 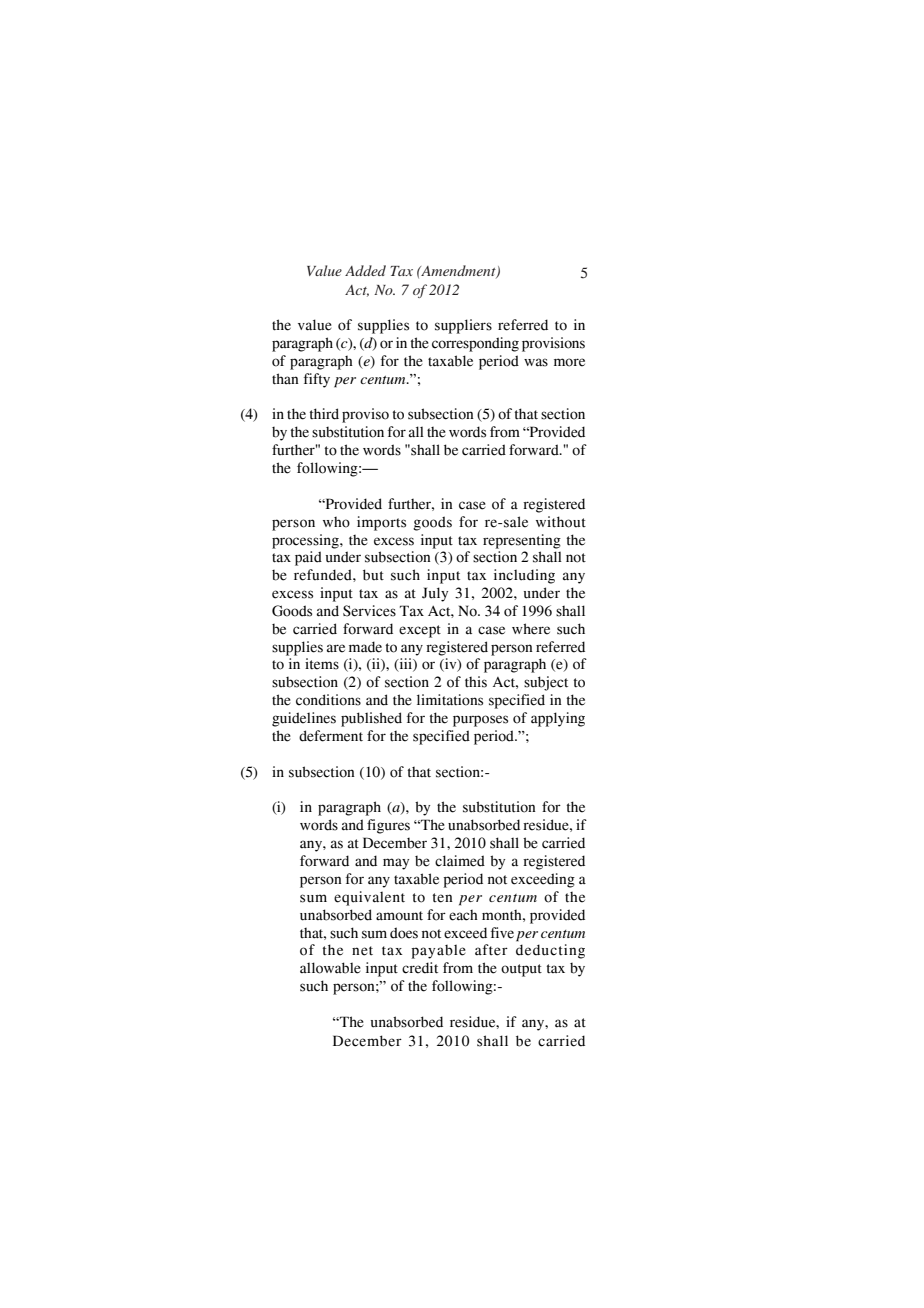 What do you see at coordinates (561, 522) in the screenshot?
I see `without` at bounding box center [561, 522].
